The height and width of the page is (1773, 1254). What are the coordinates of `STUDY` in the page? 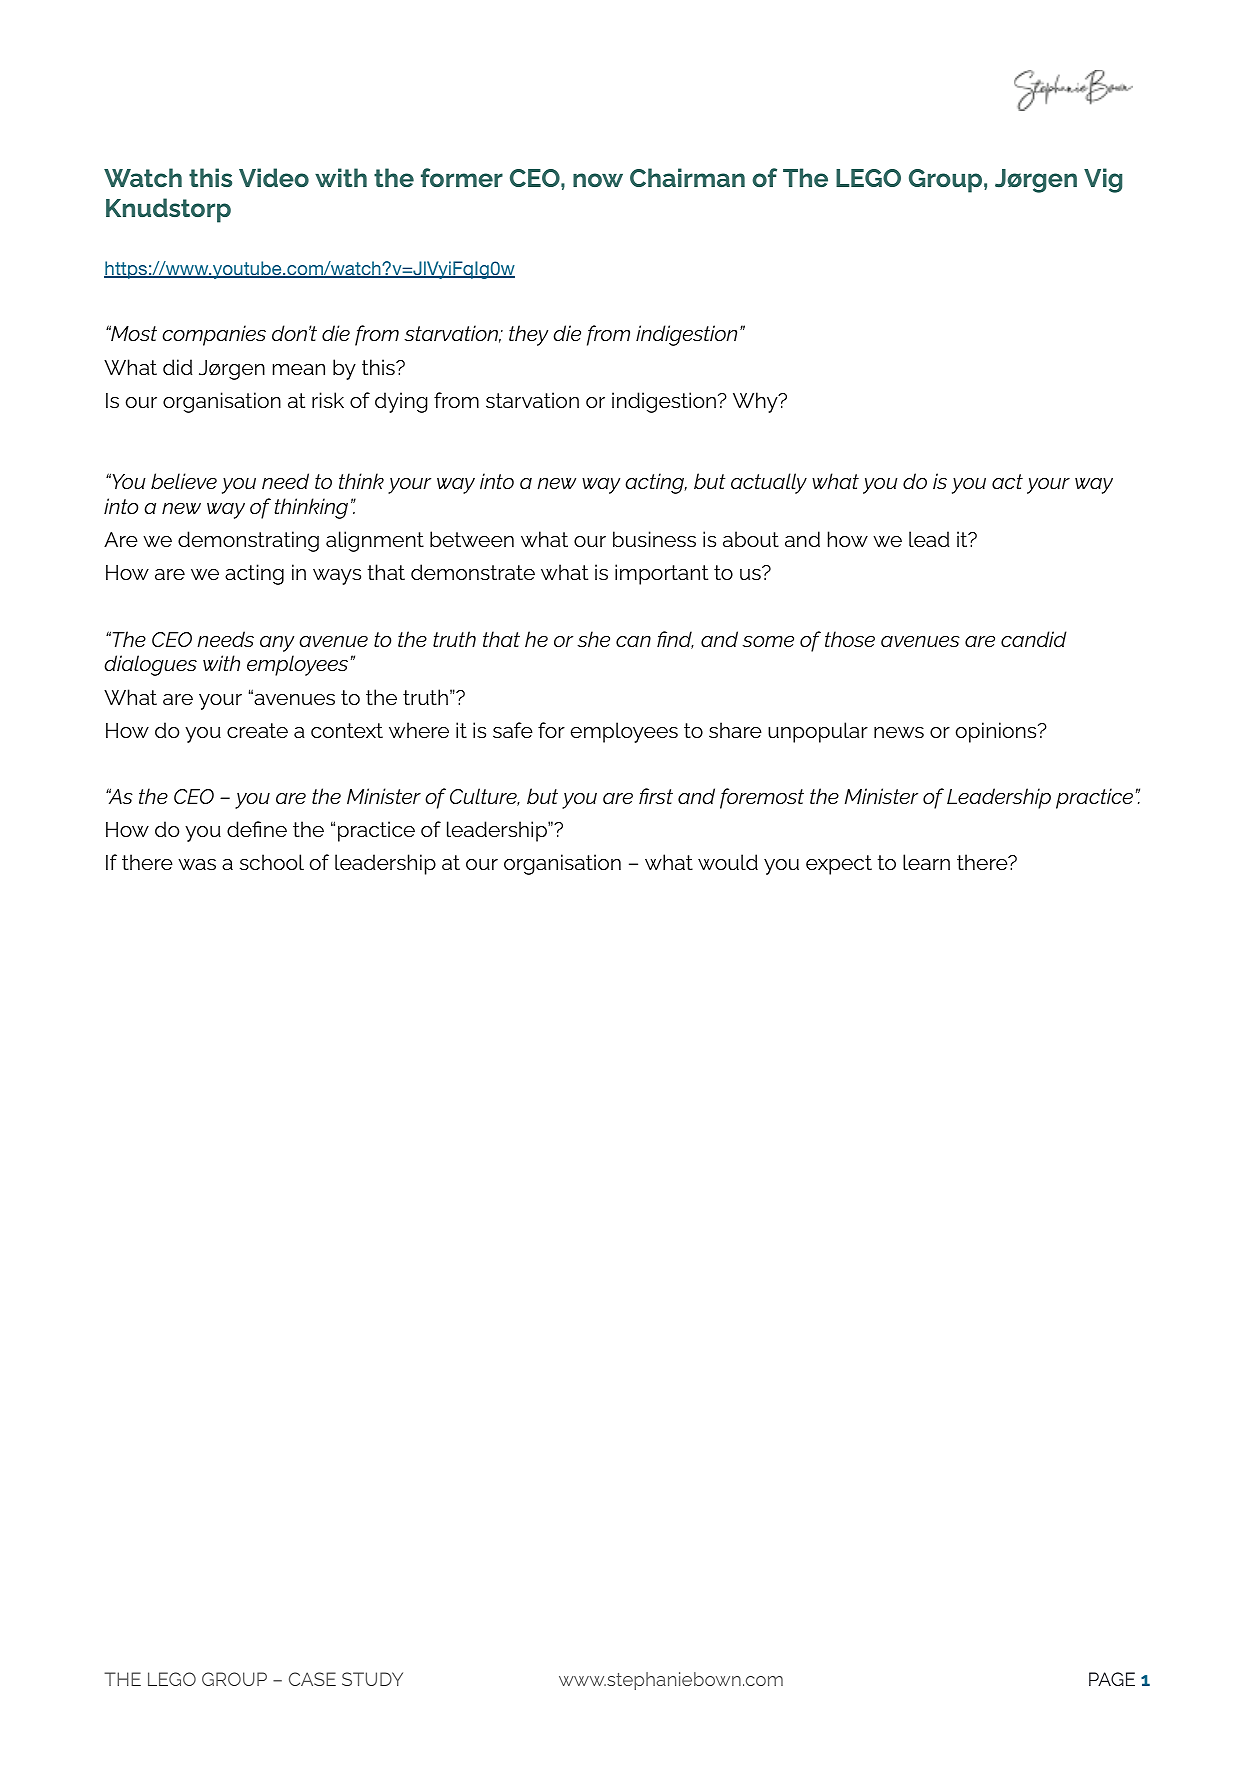 It's located at (372, 1679).
